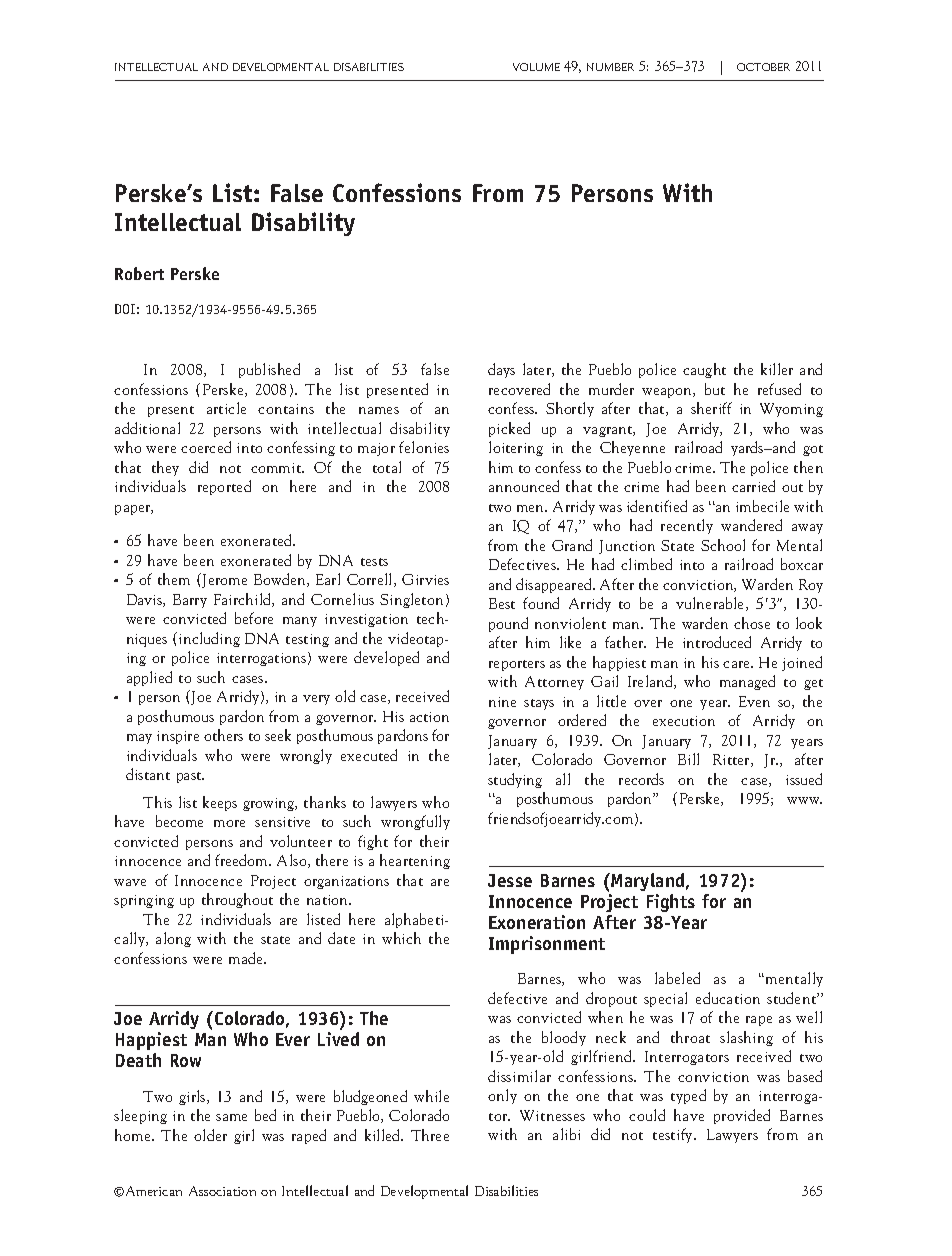  What do you see at coordinates (688, 759) in the screenshot?
I see `Bill` at bounding box center [688, 759].
